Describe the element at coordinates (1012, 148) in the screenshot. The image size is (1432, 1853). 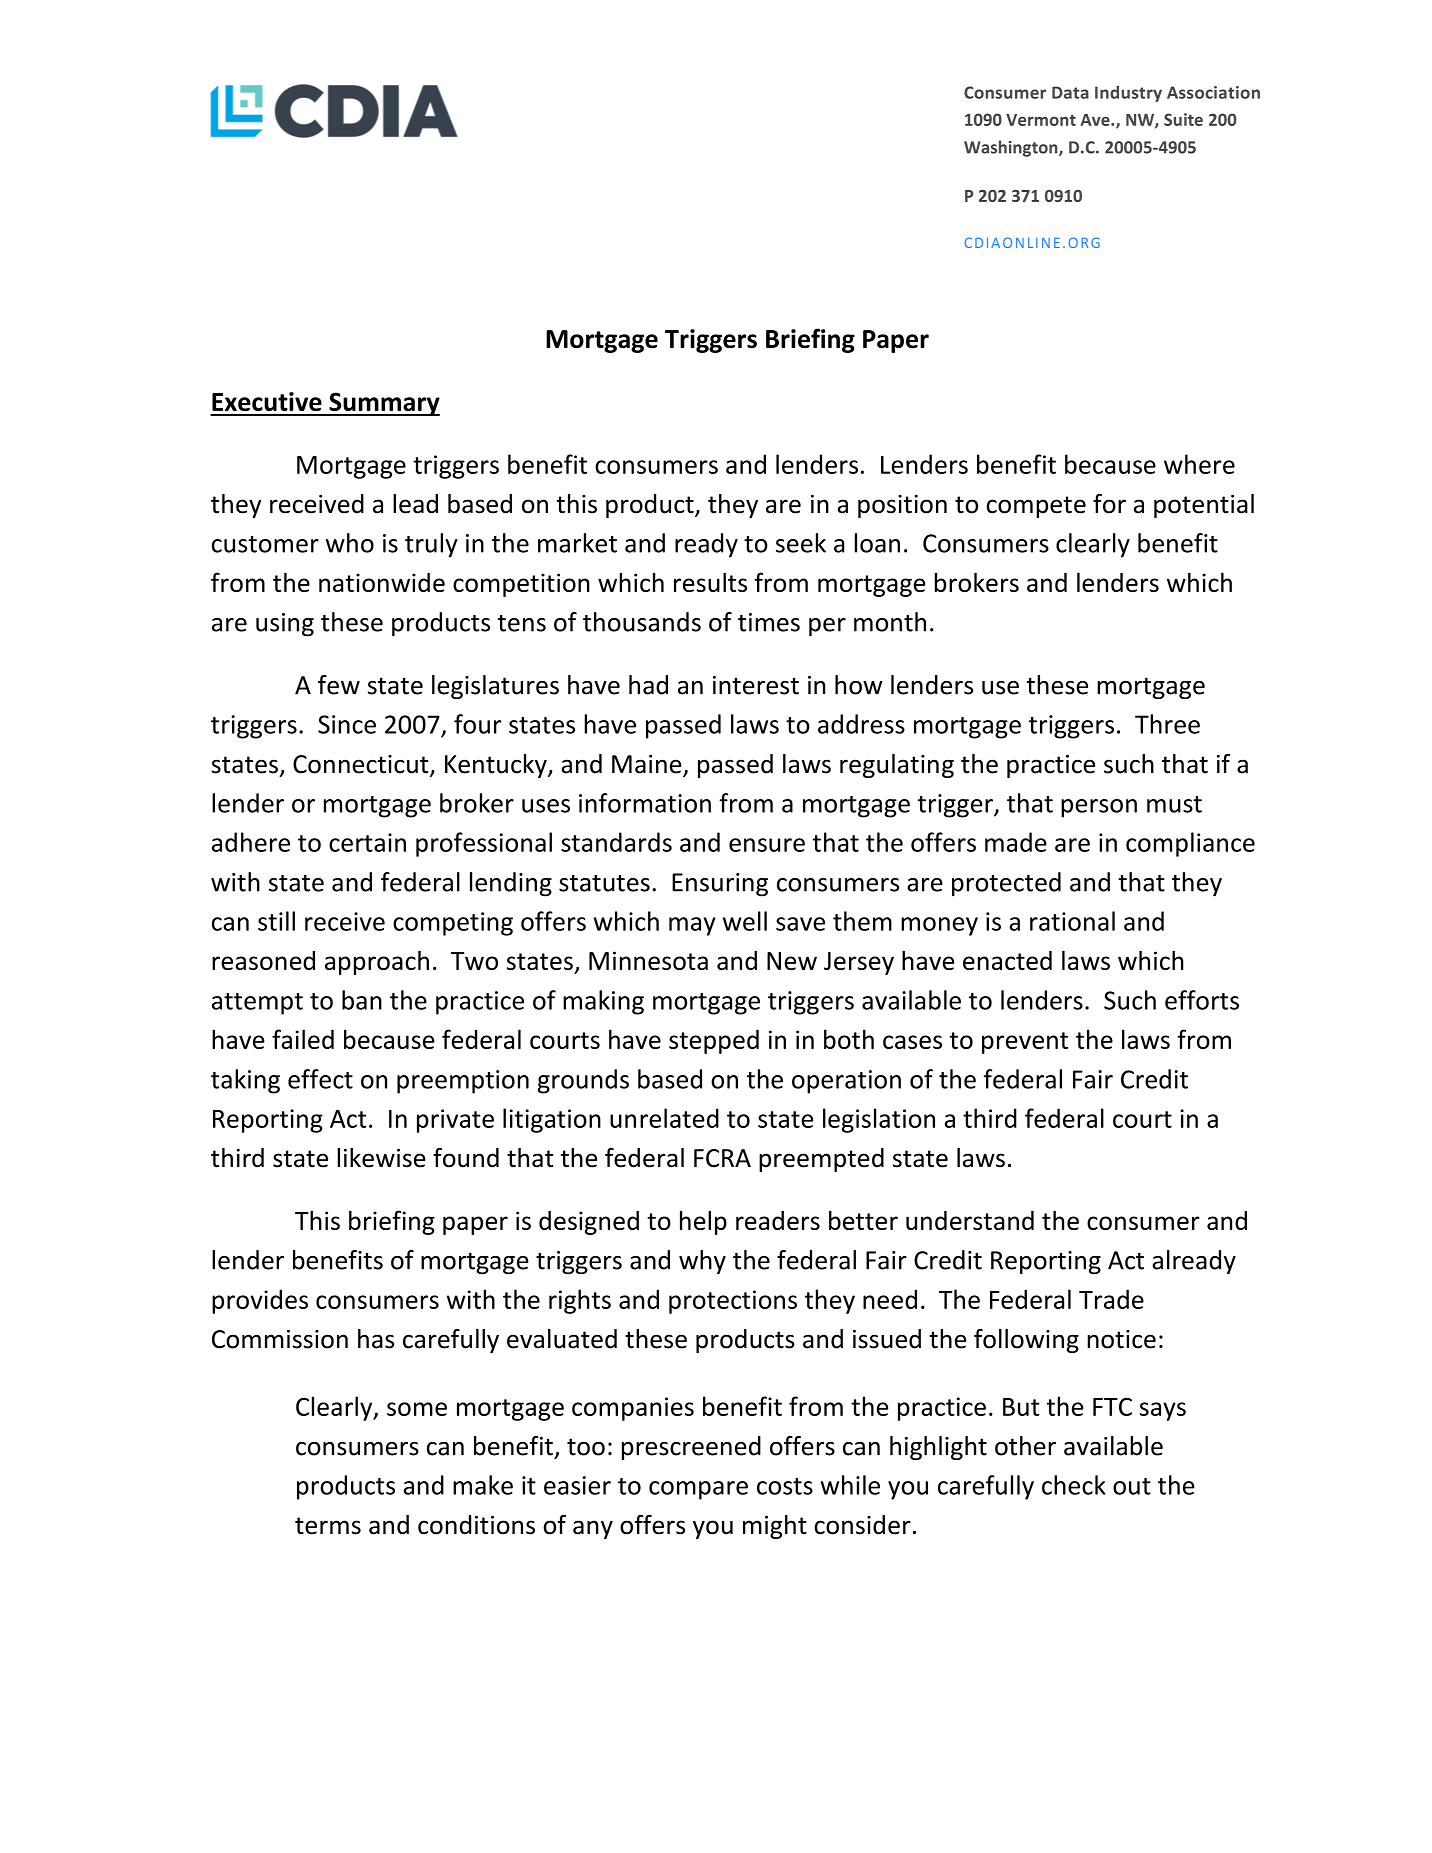
I see `Washington` at that location.
